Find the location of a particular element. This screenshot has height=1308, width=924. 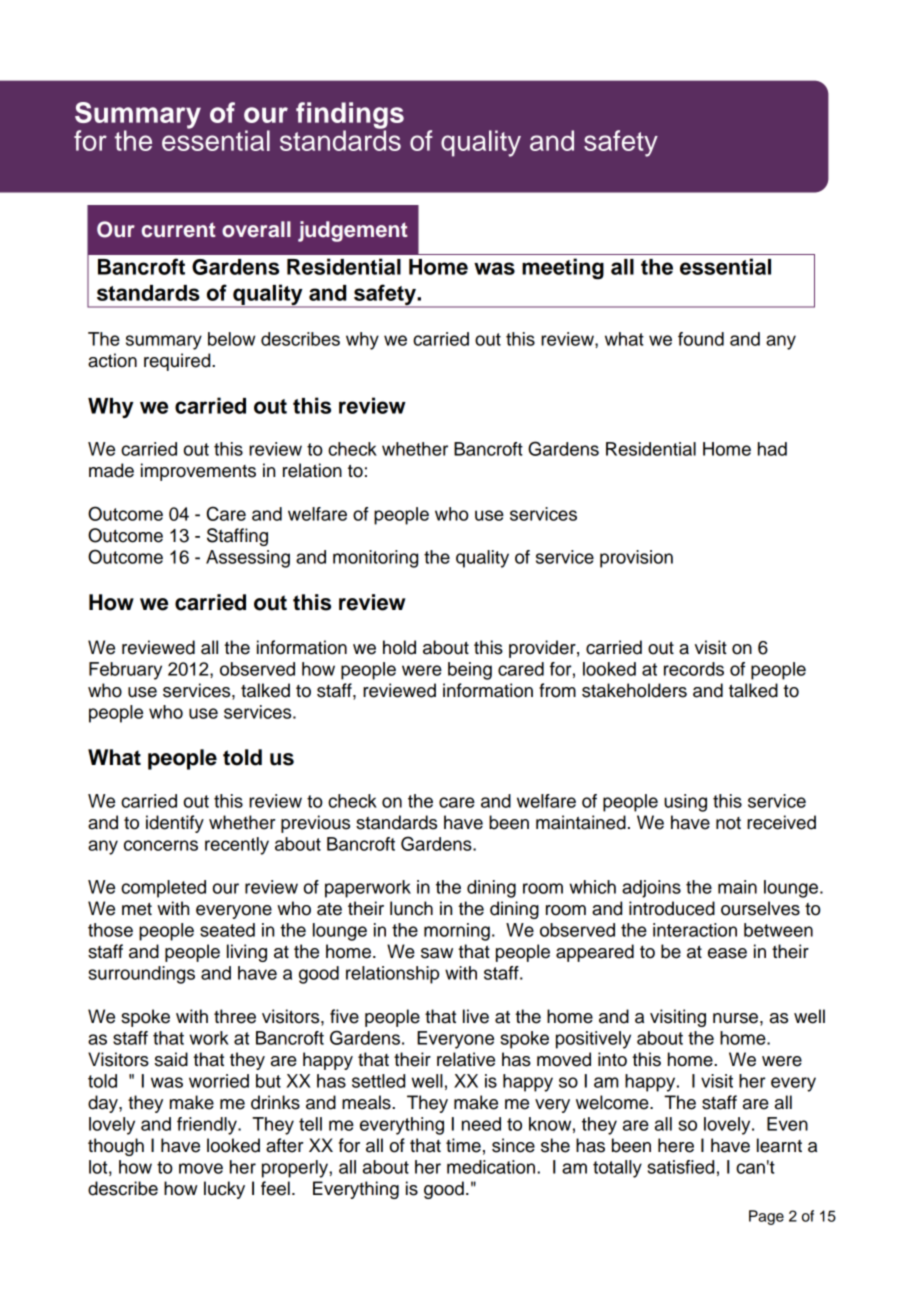

current is located at coordinates (179, 230).
